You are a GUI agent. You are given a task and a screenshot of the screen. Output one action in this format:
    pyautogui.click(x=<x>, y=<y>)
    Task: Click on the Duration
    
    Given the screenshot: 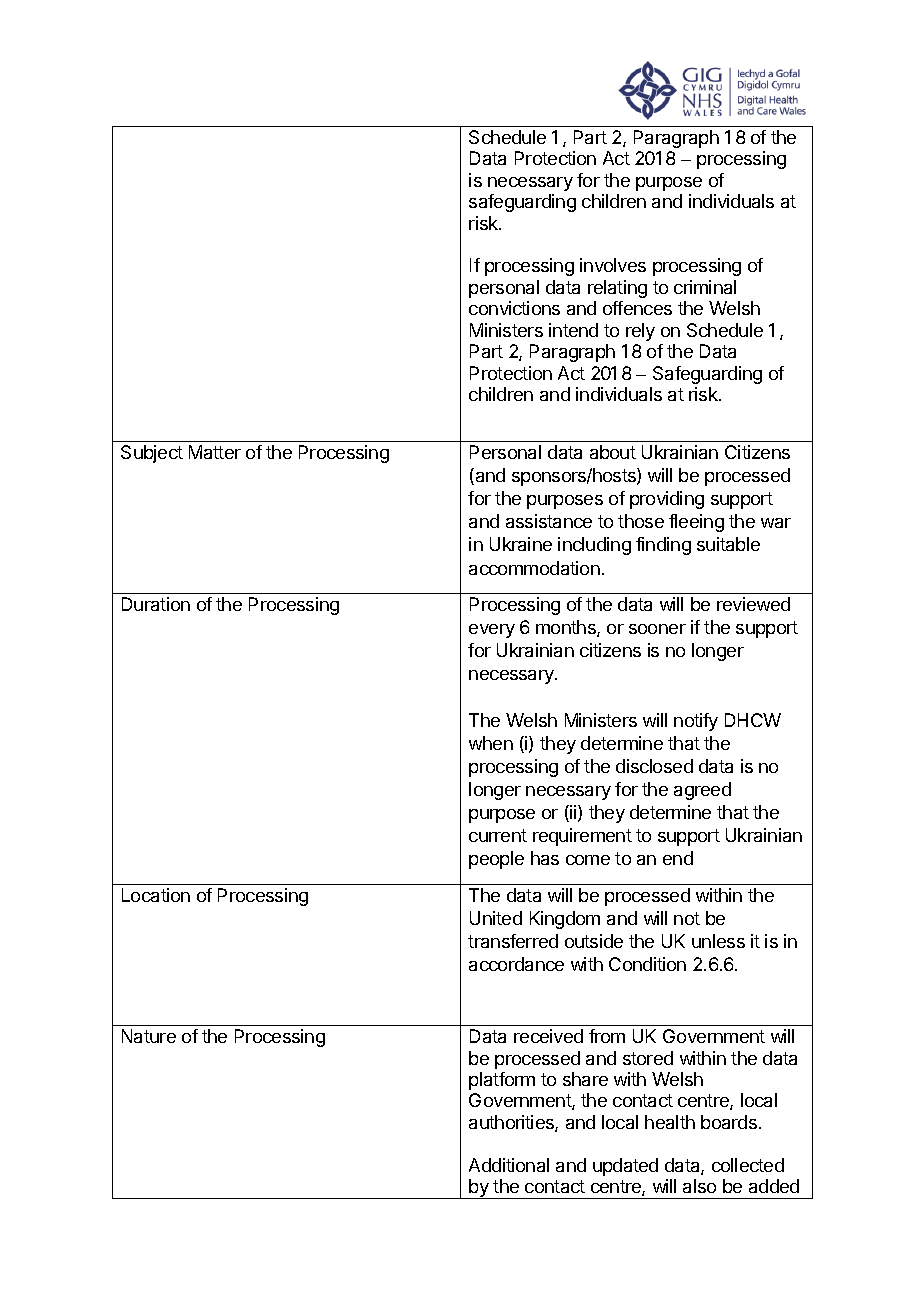 What is the action you would take?
    pyautogui.click(x=156, y=604)
